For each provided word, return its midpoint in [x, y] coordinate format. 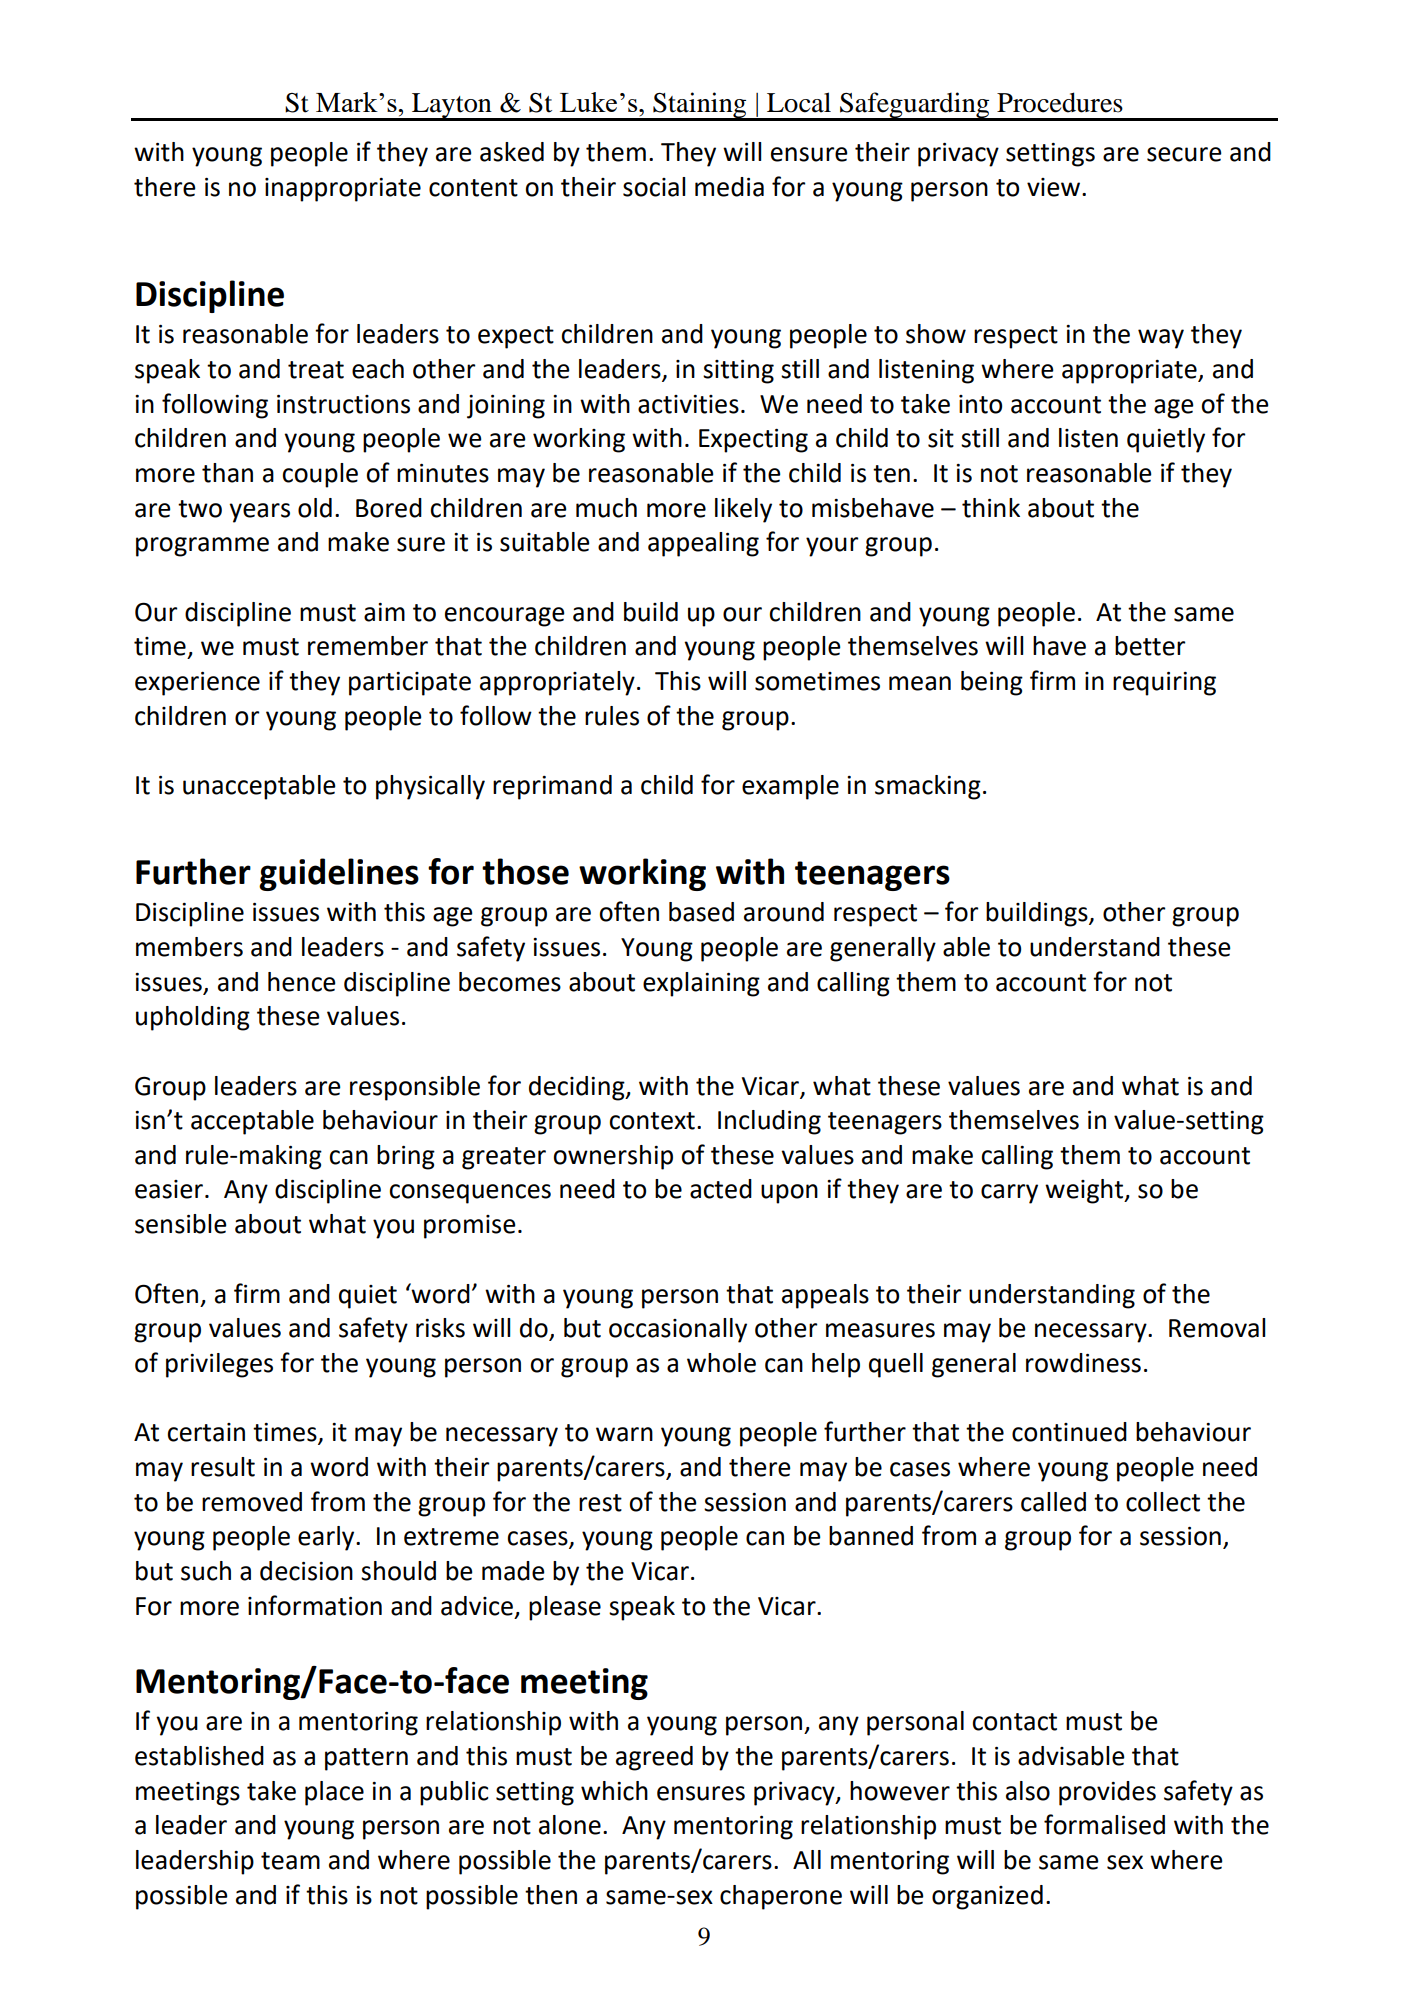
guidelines [339, 874]
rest [600, 1503]
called [1053, 1502]
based [701, 912]
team [290, 1861]
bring [406, 1157]
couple [320, 475]
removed [252, 1502]
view [1053, 187]
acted [721, 1189]
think [991, 508]
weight [1085, 1191]
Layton [452, 106]
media [729, 187]
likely [743, 510]
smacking [928, 787]
